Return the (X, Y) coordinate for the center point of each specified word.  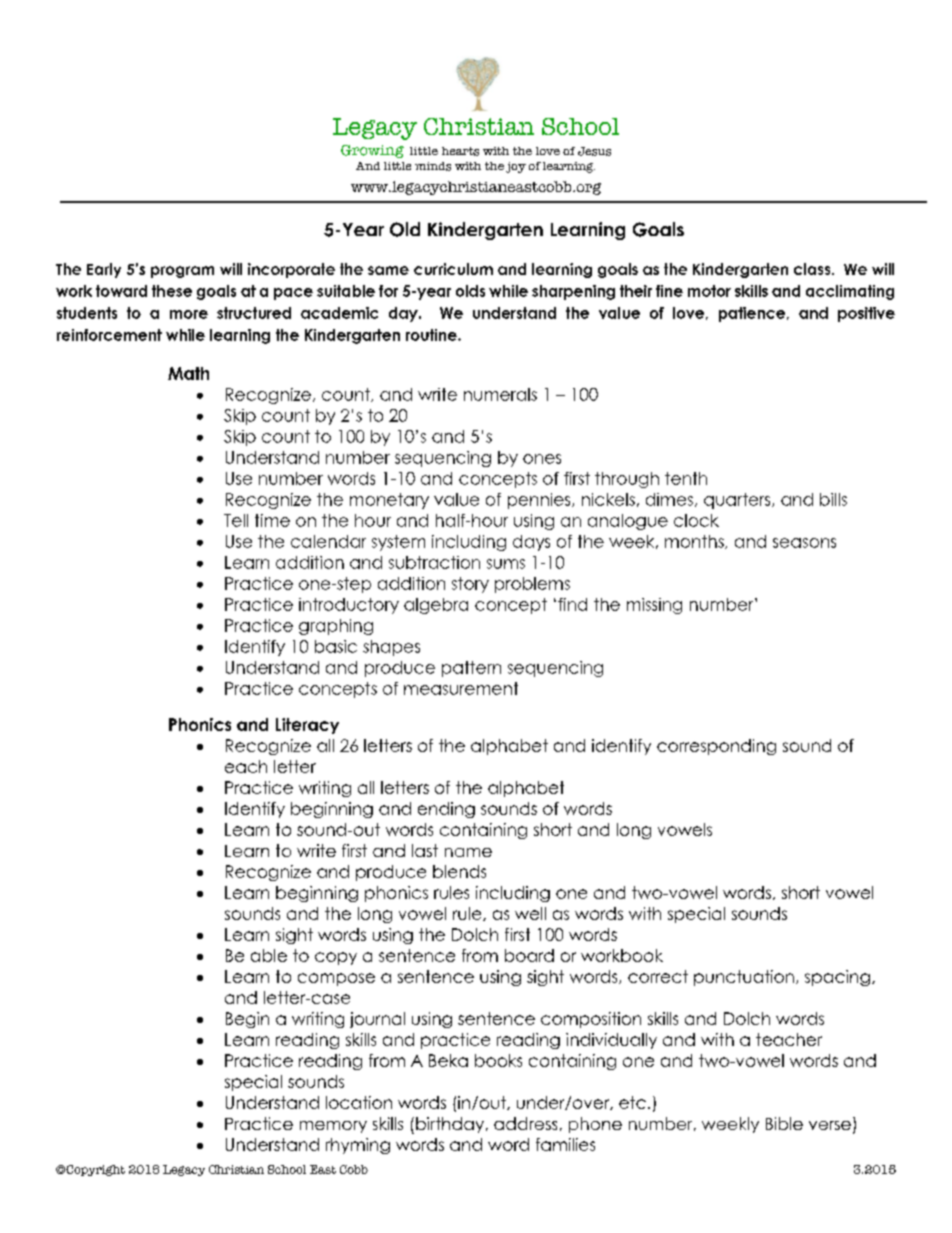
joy (516, 167)
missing (654, 606)
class (813, 269)
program (182, 272)
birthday (450, 1125)
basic (336, 646)
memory (333, 1127)
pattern (471, 669)
